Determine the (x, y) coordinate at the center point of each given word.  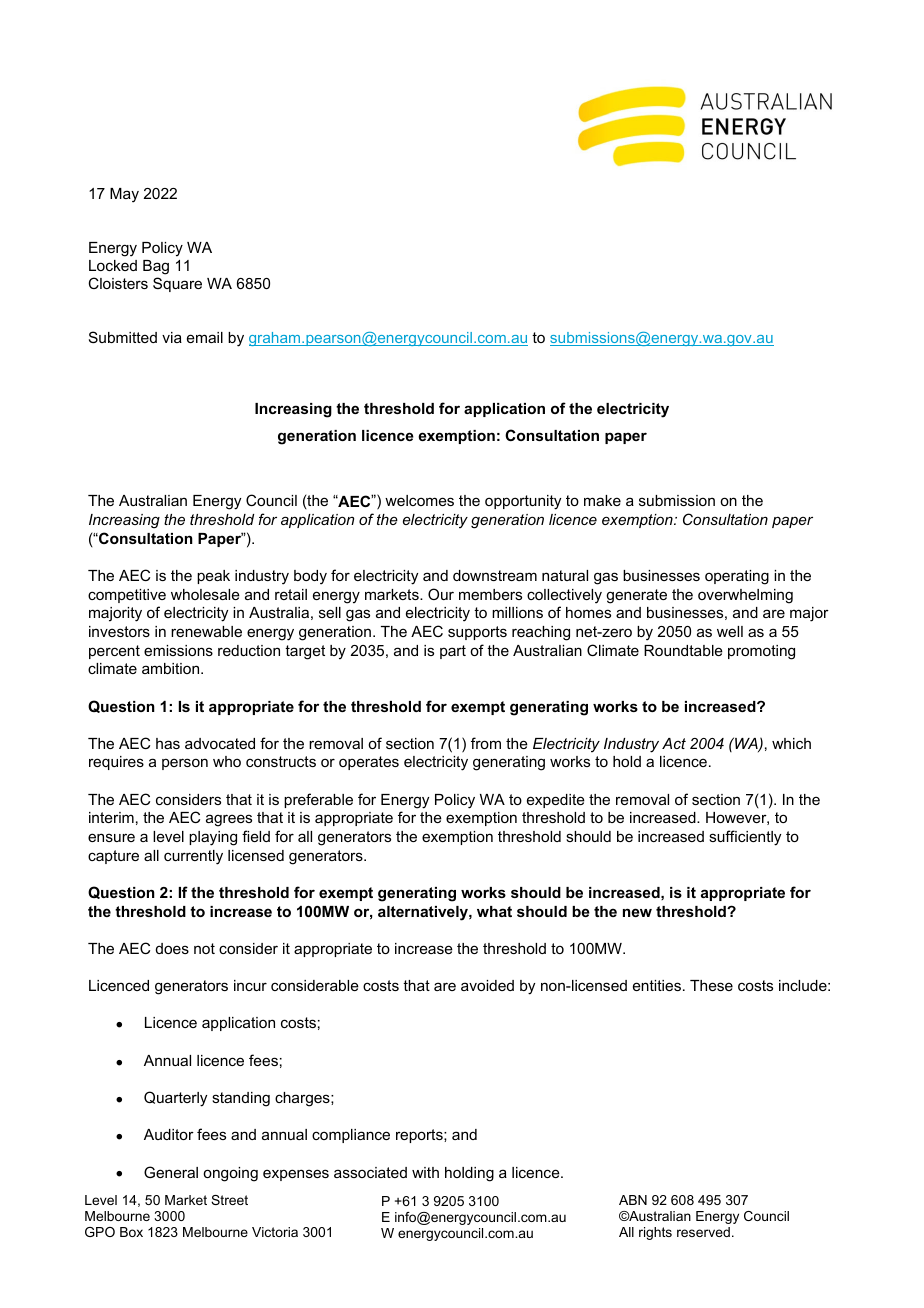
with (425, 1172)
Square (177, 284)
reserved (703, 1232)
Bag (156, 269)
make (602, 500)
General (171, 1172)
